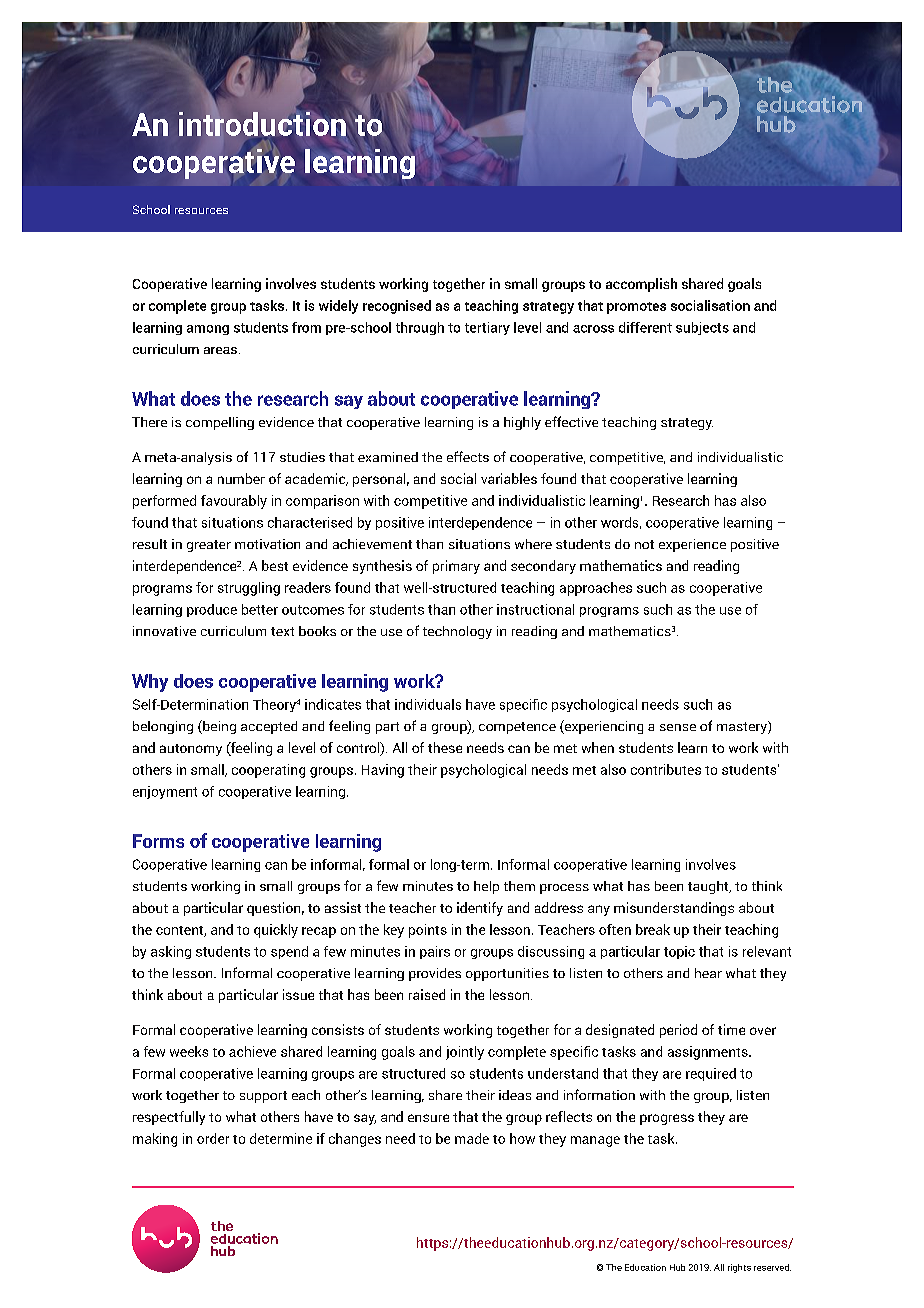 This screenshot has height=1308, width=924. Describe the element at coordinates (397, 307) in the screenshot. I see `recognised` at that location.
